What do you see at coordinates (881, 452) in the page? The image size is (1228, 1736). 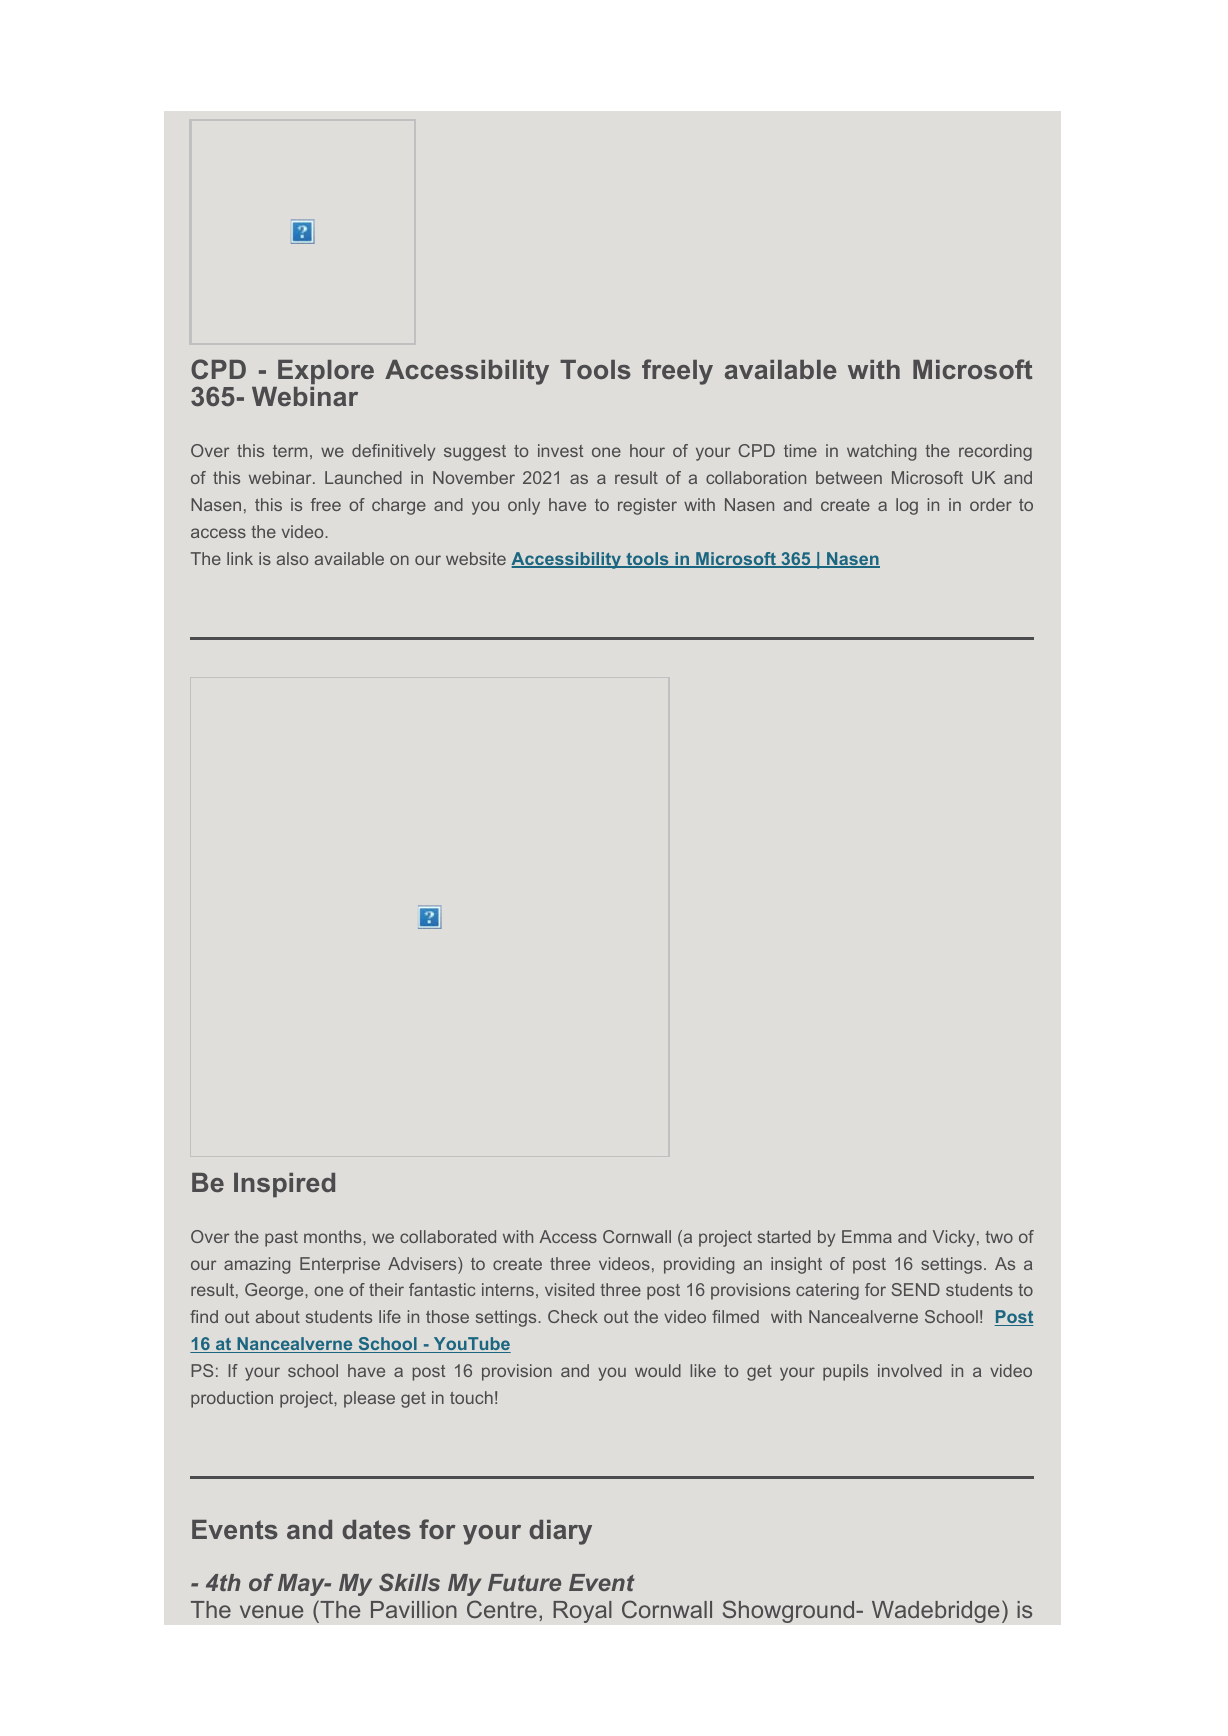 I see `watching` at bounding box center [881, 452].
